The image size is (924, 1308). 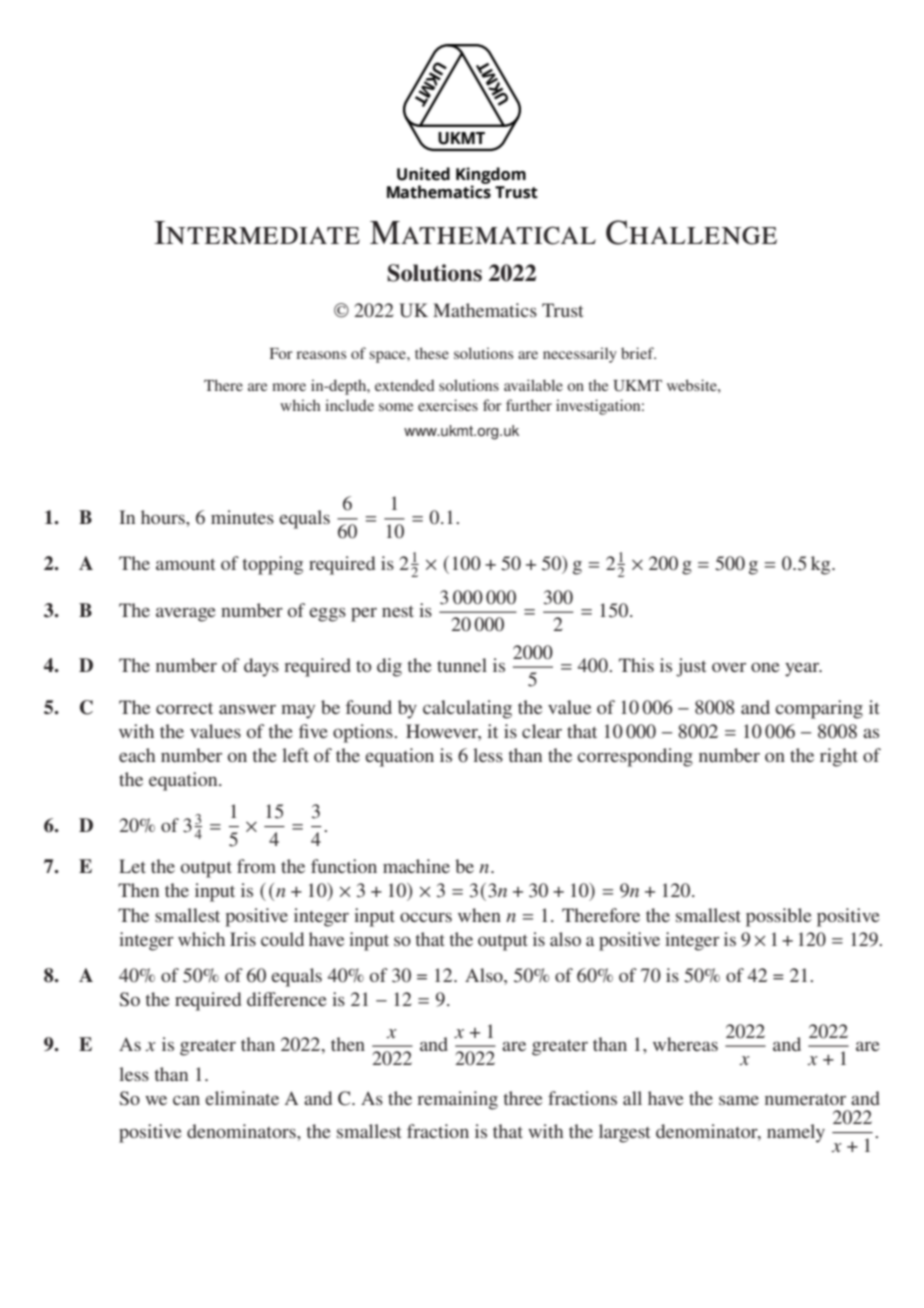 What do you see at coordinates (457, 1100) in the screenshot?
I see `remaining` at bounding box center [457, 1100].
